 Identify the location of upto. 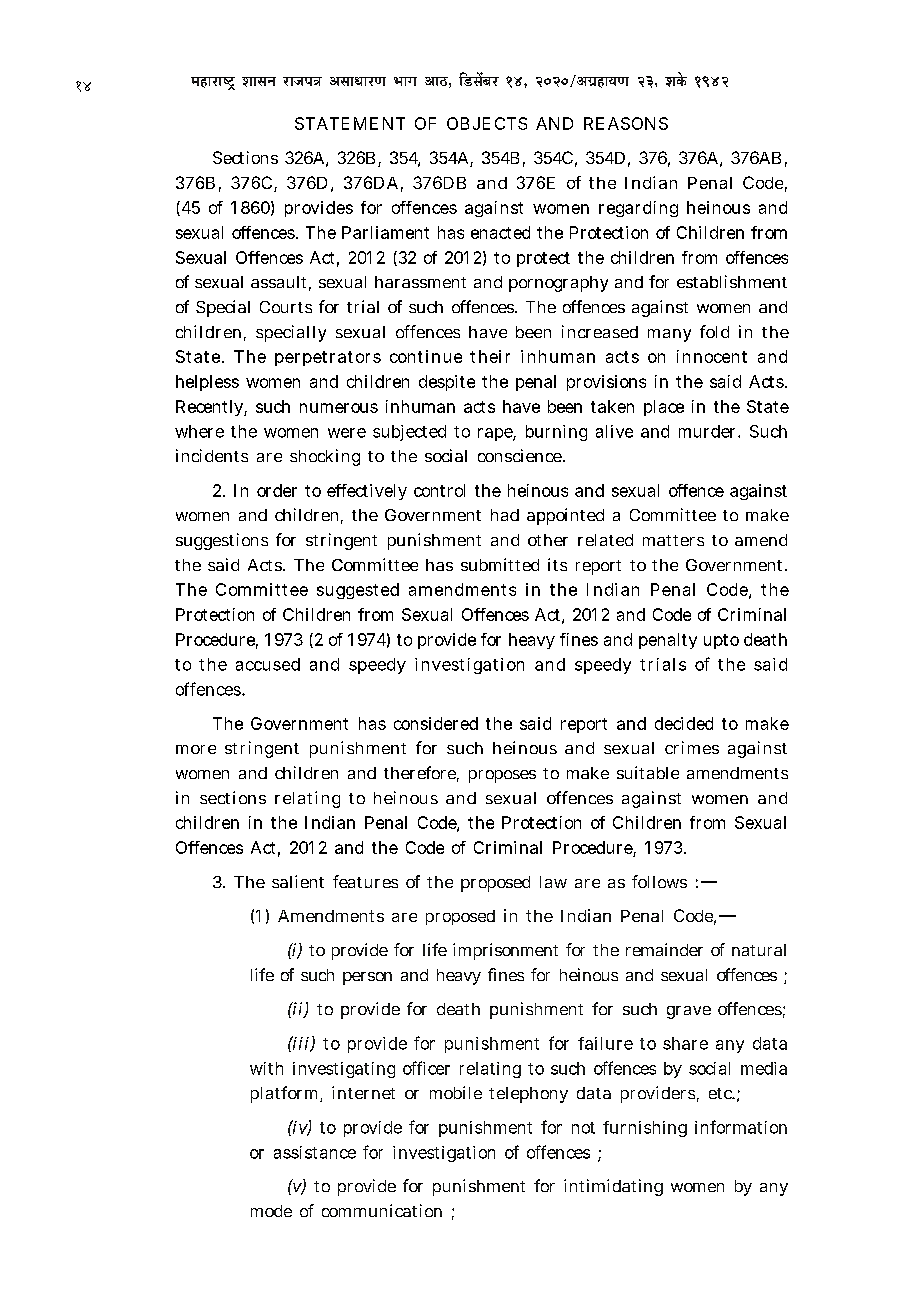
(721, 641).
